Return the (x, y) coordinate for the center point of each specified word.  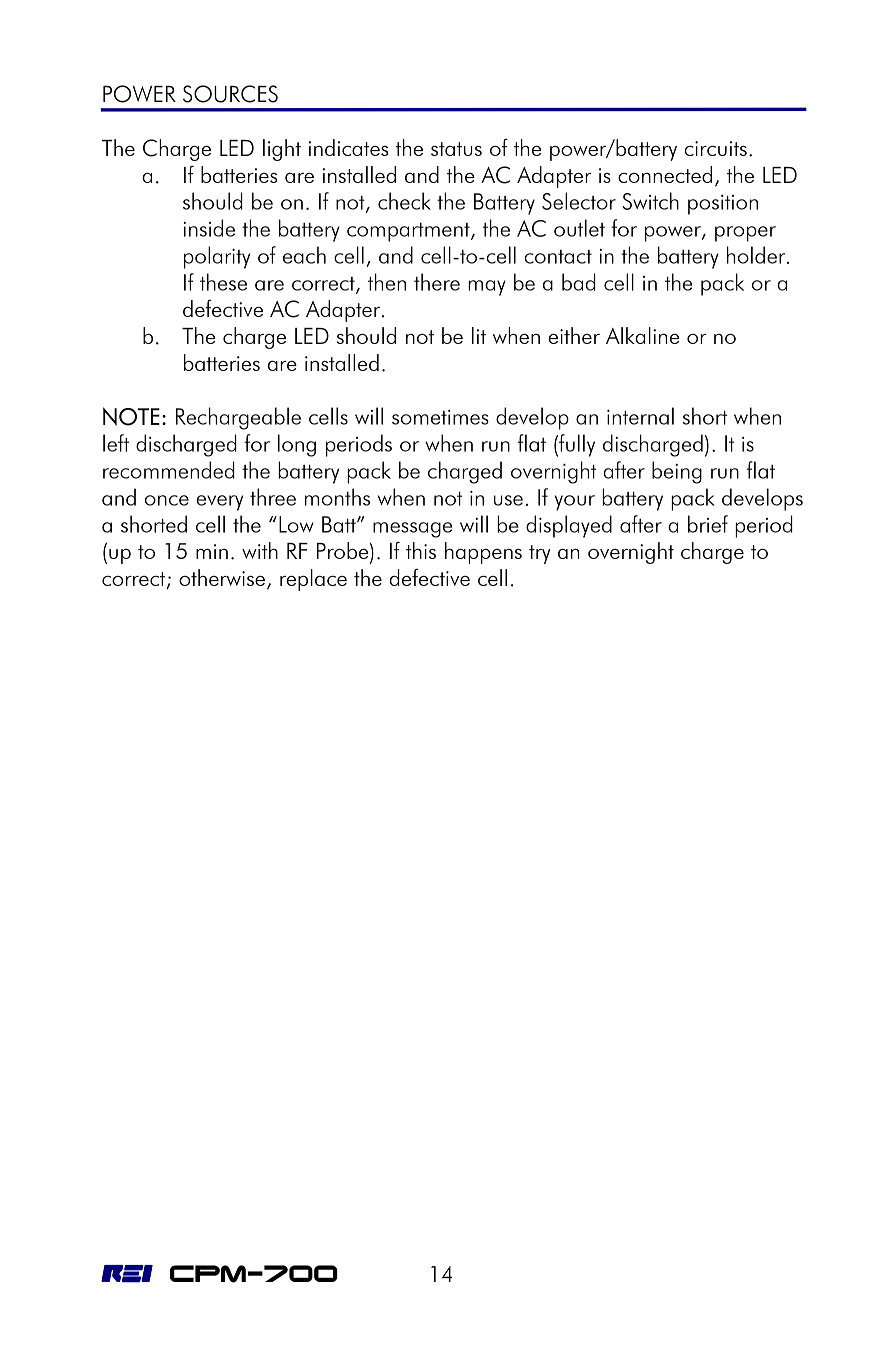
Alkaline (642, 335)
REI (127, 1274)
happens (483, 553)
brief (708, 524)
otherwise (222, 577)
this (421, 550)
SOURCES (230, 94)
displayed (569, 526)
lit (479, 335)
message (412, 530)
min (212, 551)
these (223, 282)
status (456, 149)
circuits (716, 148)
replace (313, 580)
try (540, 554)
